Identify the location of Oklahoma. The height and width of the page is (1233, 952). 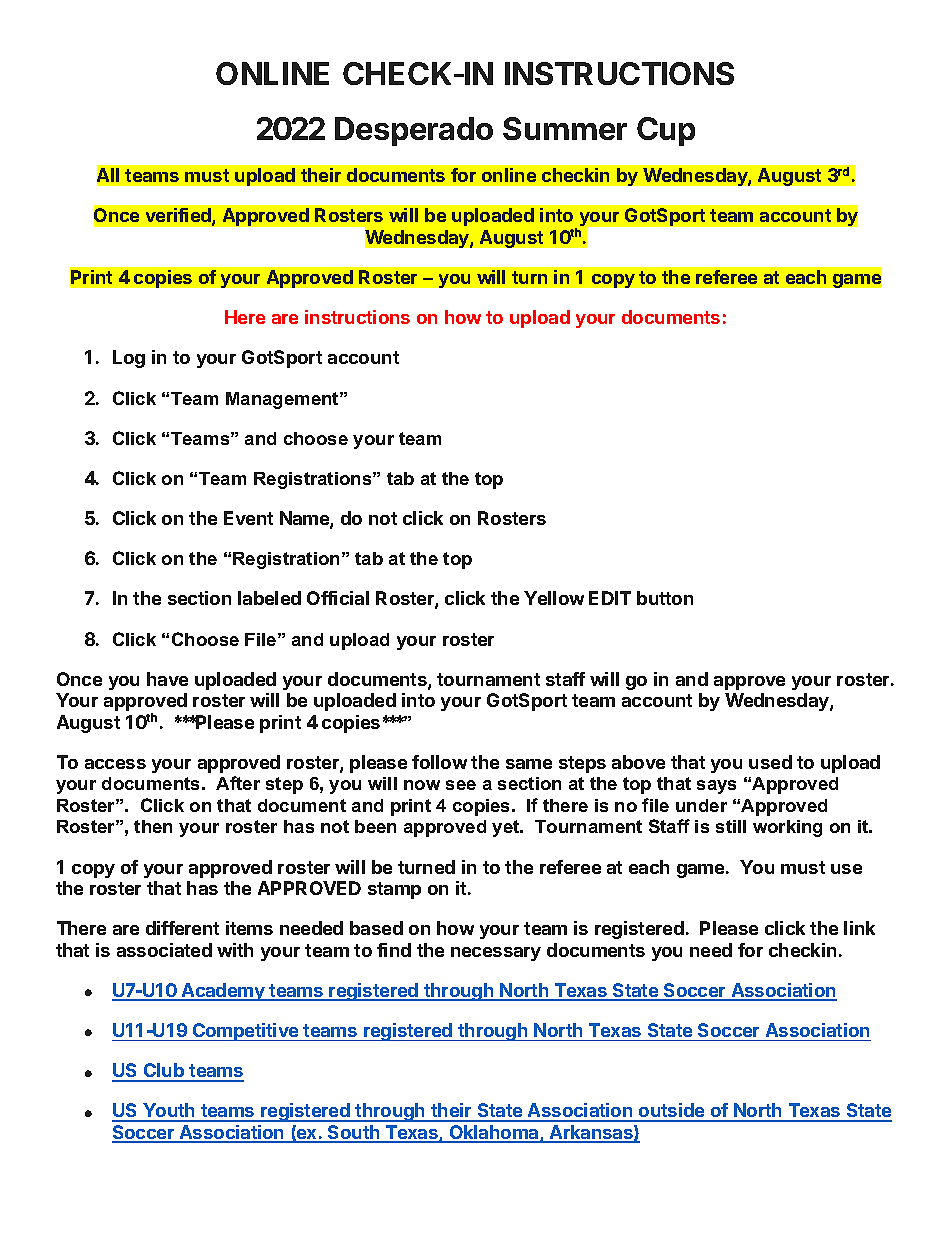
(494, 1133).
